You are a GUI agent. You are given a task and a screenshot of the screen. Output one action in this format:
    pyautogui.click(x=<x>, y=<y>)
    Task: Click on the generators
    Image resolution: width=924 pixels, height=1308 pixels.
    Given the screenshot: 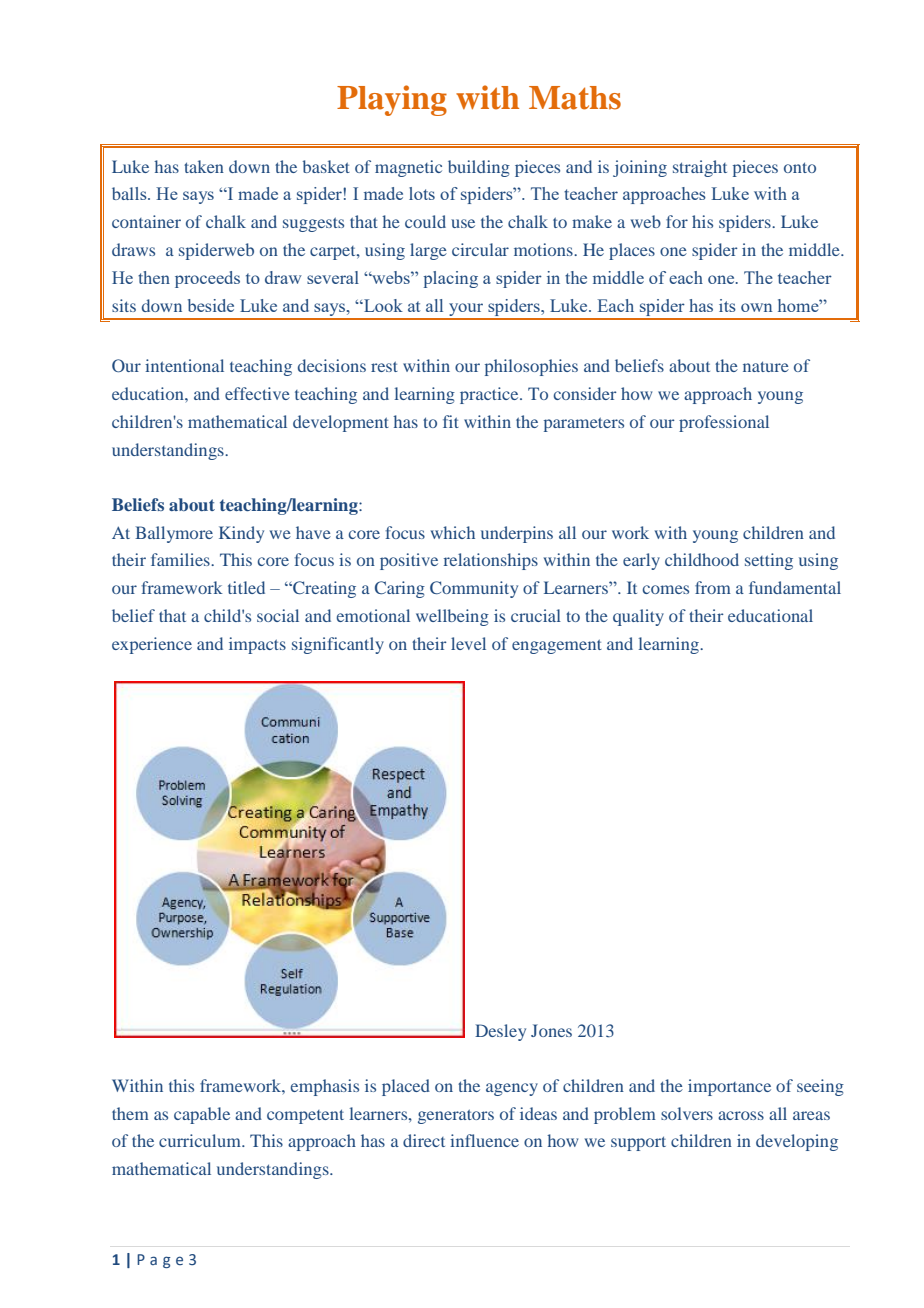 What is the action you would take?
    pyautogui.click(x=456, y=1116)
